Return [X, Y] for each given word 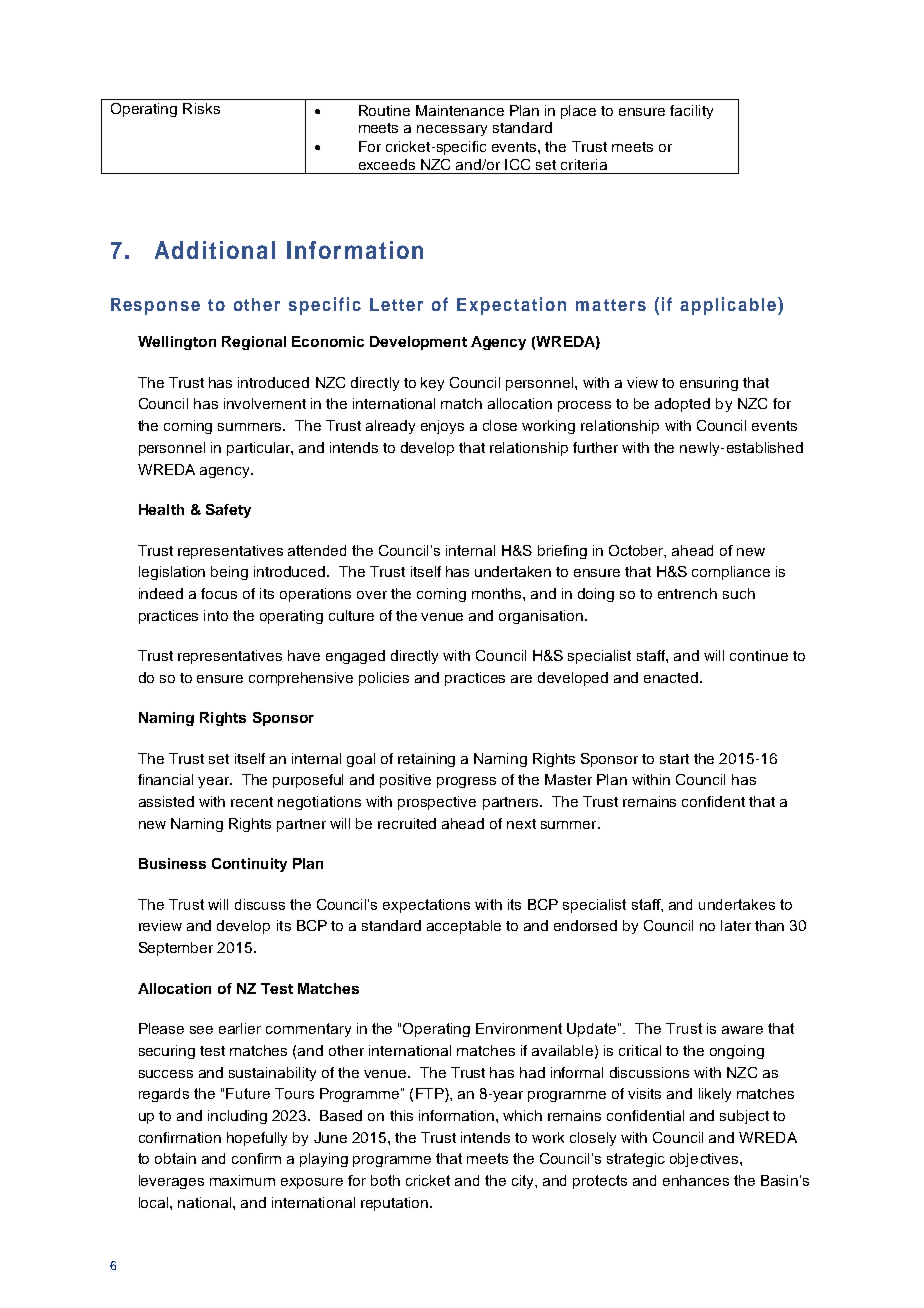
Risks [201, 108]
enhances [696, 1180]
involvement [265, 403]
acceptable [464, 927]
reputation [396, 1204]
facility [691, 112]
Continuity [249, 865]
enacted [672, 677]
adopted [682, 405]
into [216, 615]
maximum [242, 1180]
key [432, 384]
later [736, 925]
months [498, 593]
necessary [452, 130]
